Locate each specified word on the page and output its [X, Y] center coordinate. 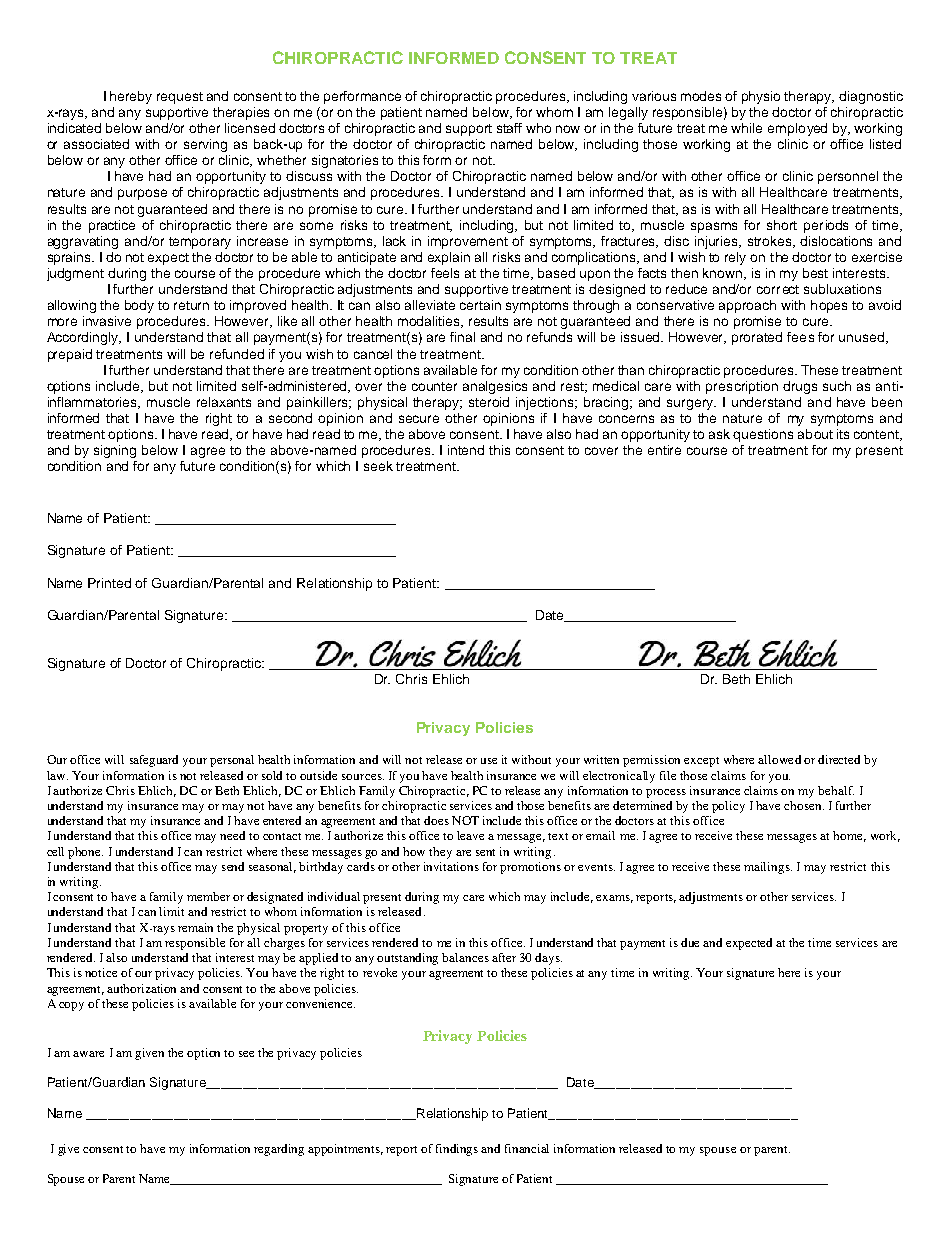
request [180, 98]
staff [509, 128]
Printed [109, 583]
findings [457, 1150]
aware [88, 1054]
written [601, 759]
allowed [779, 759]
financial [527, 1148]
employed [797, 129]
